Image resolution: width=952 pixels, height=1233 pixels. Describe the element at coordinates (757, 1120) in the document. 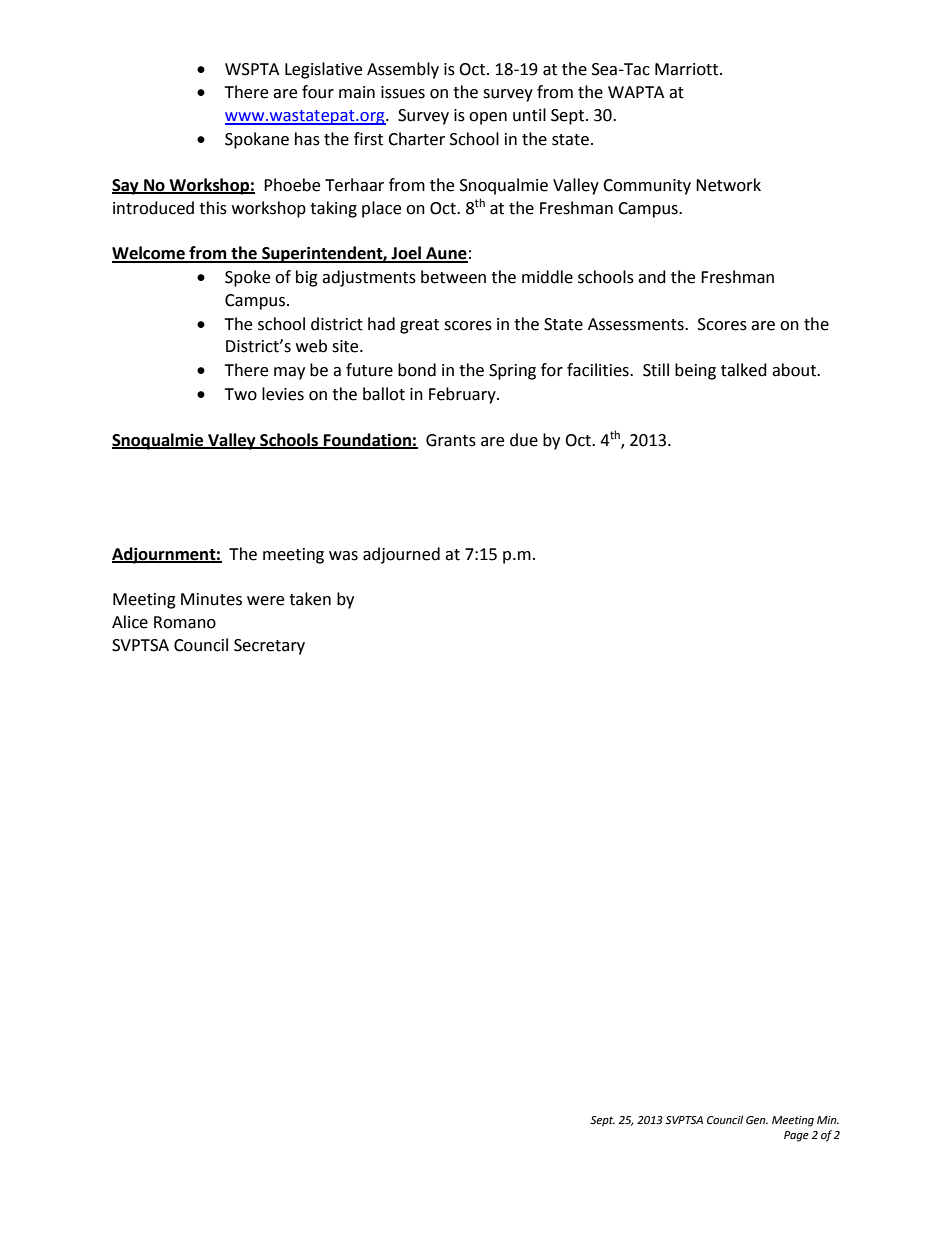

I see `Gen` at that location.
